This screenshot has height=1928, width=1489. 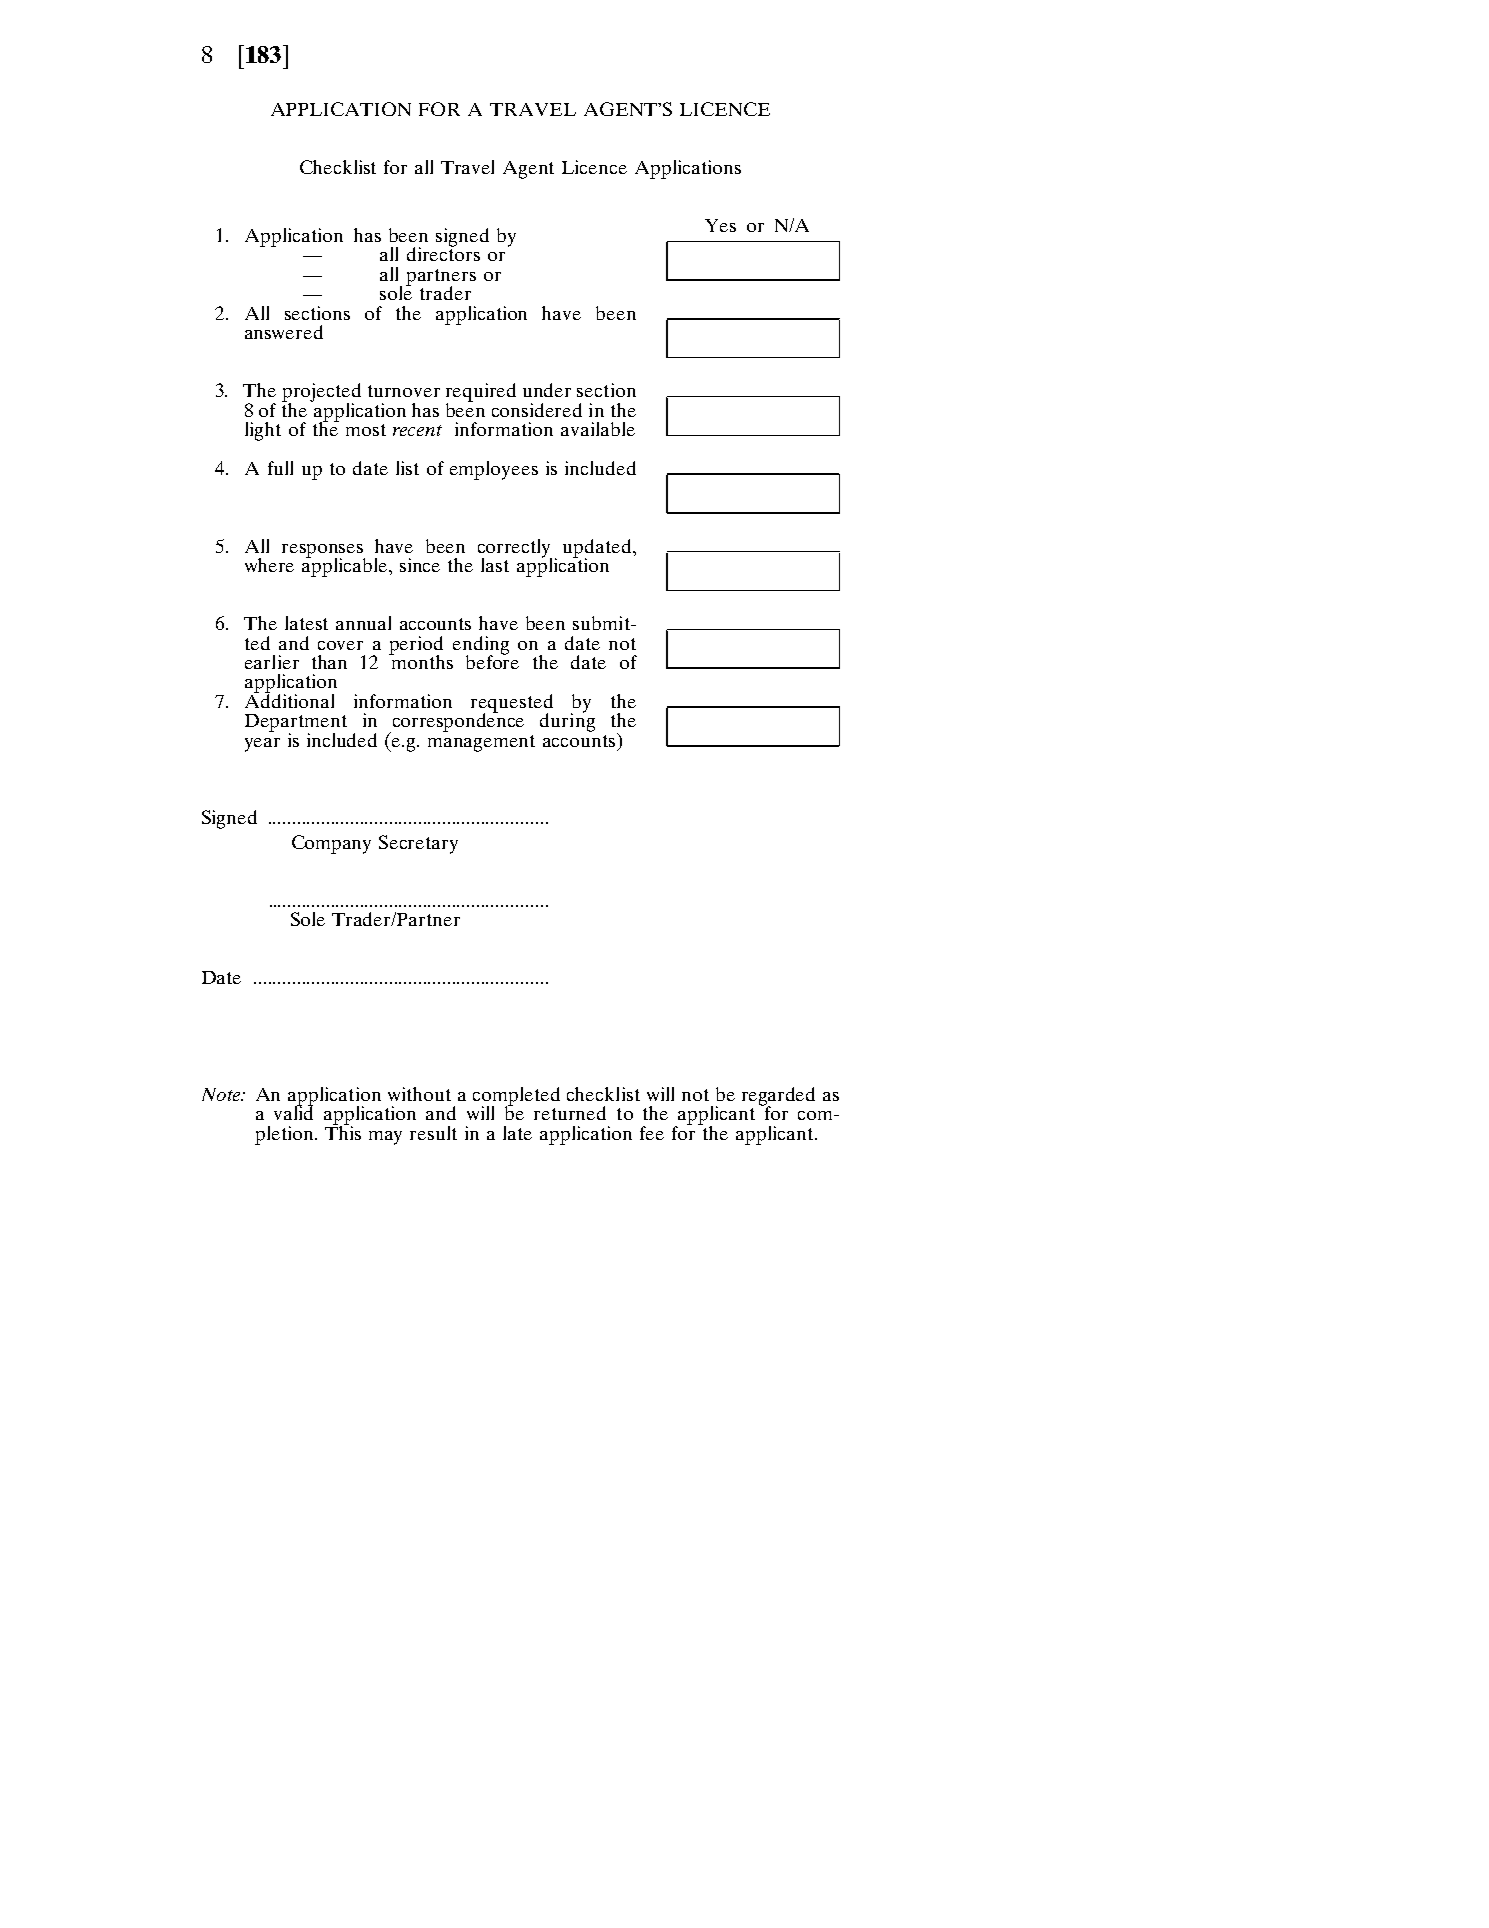 What do you see at coordinates (443, 253) in the screenshot?
I see `directors` at bounding box center [443, 253].
